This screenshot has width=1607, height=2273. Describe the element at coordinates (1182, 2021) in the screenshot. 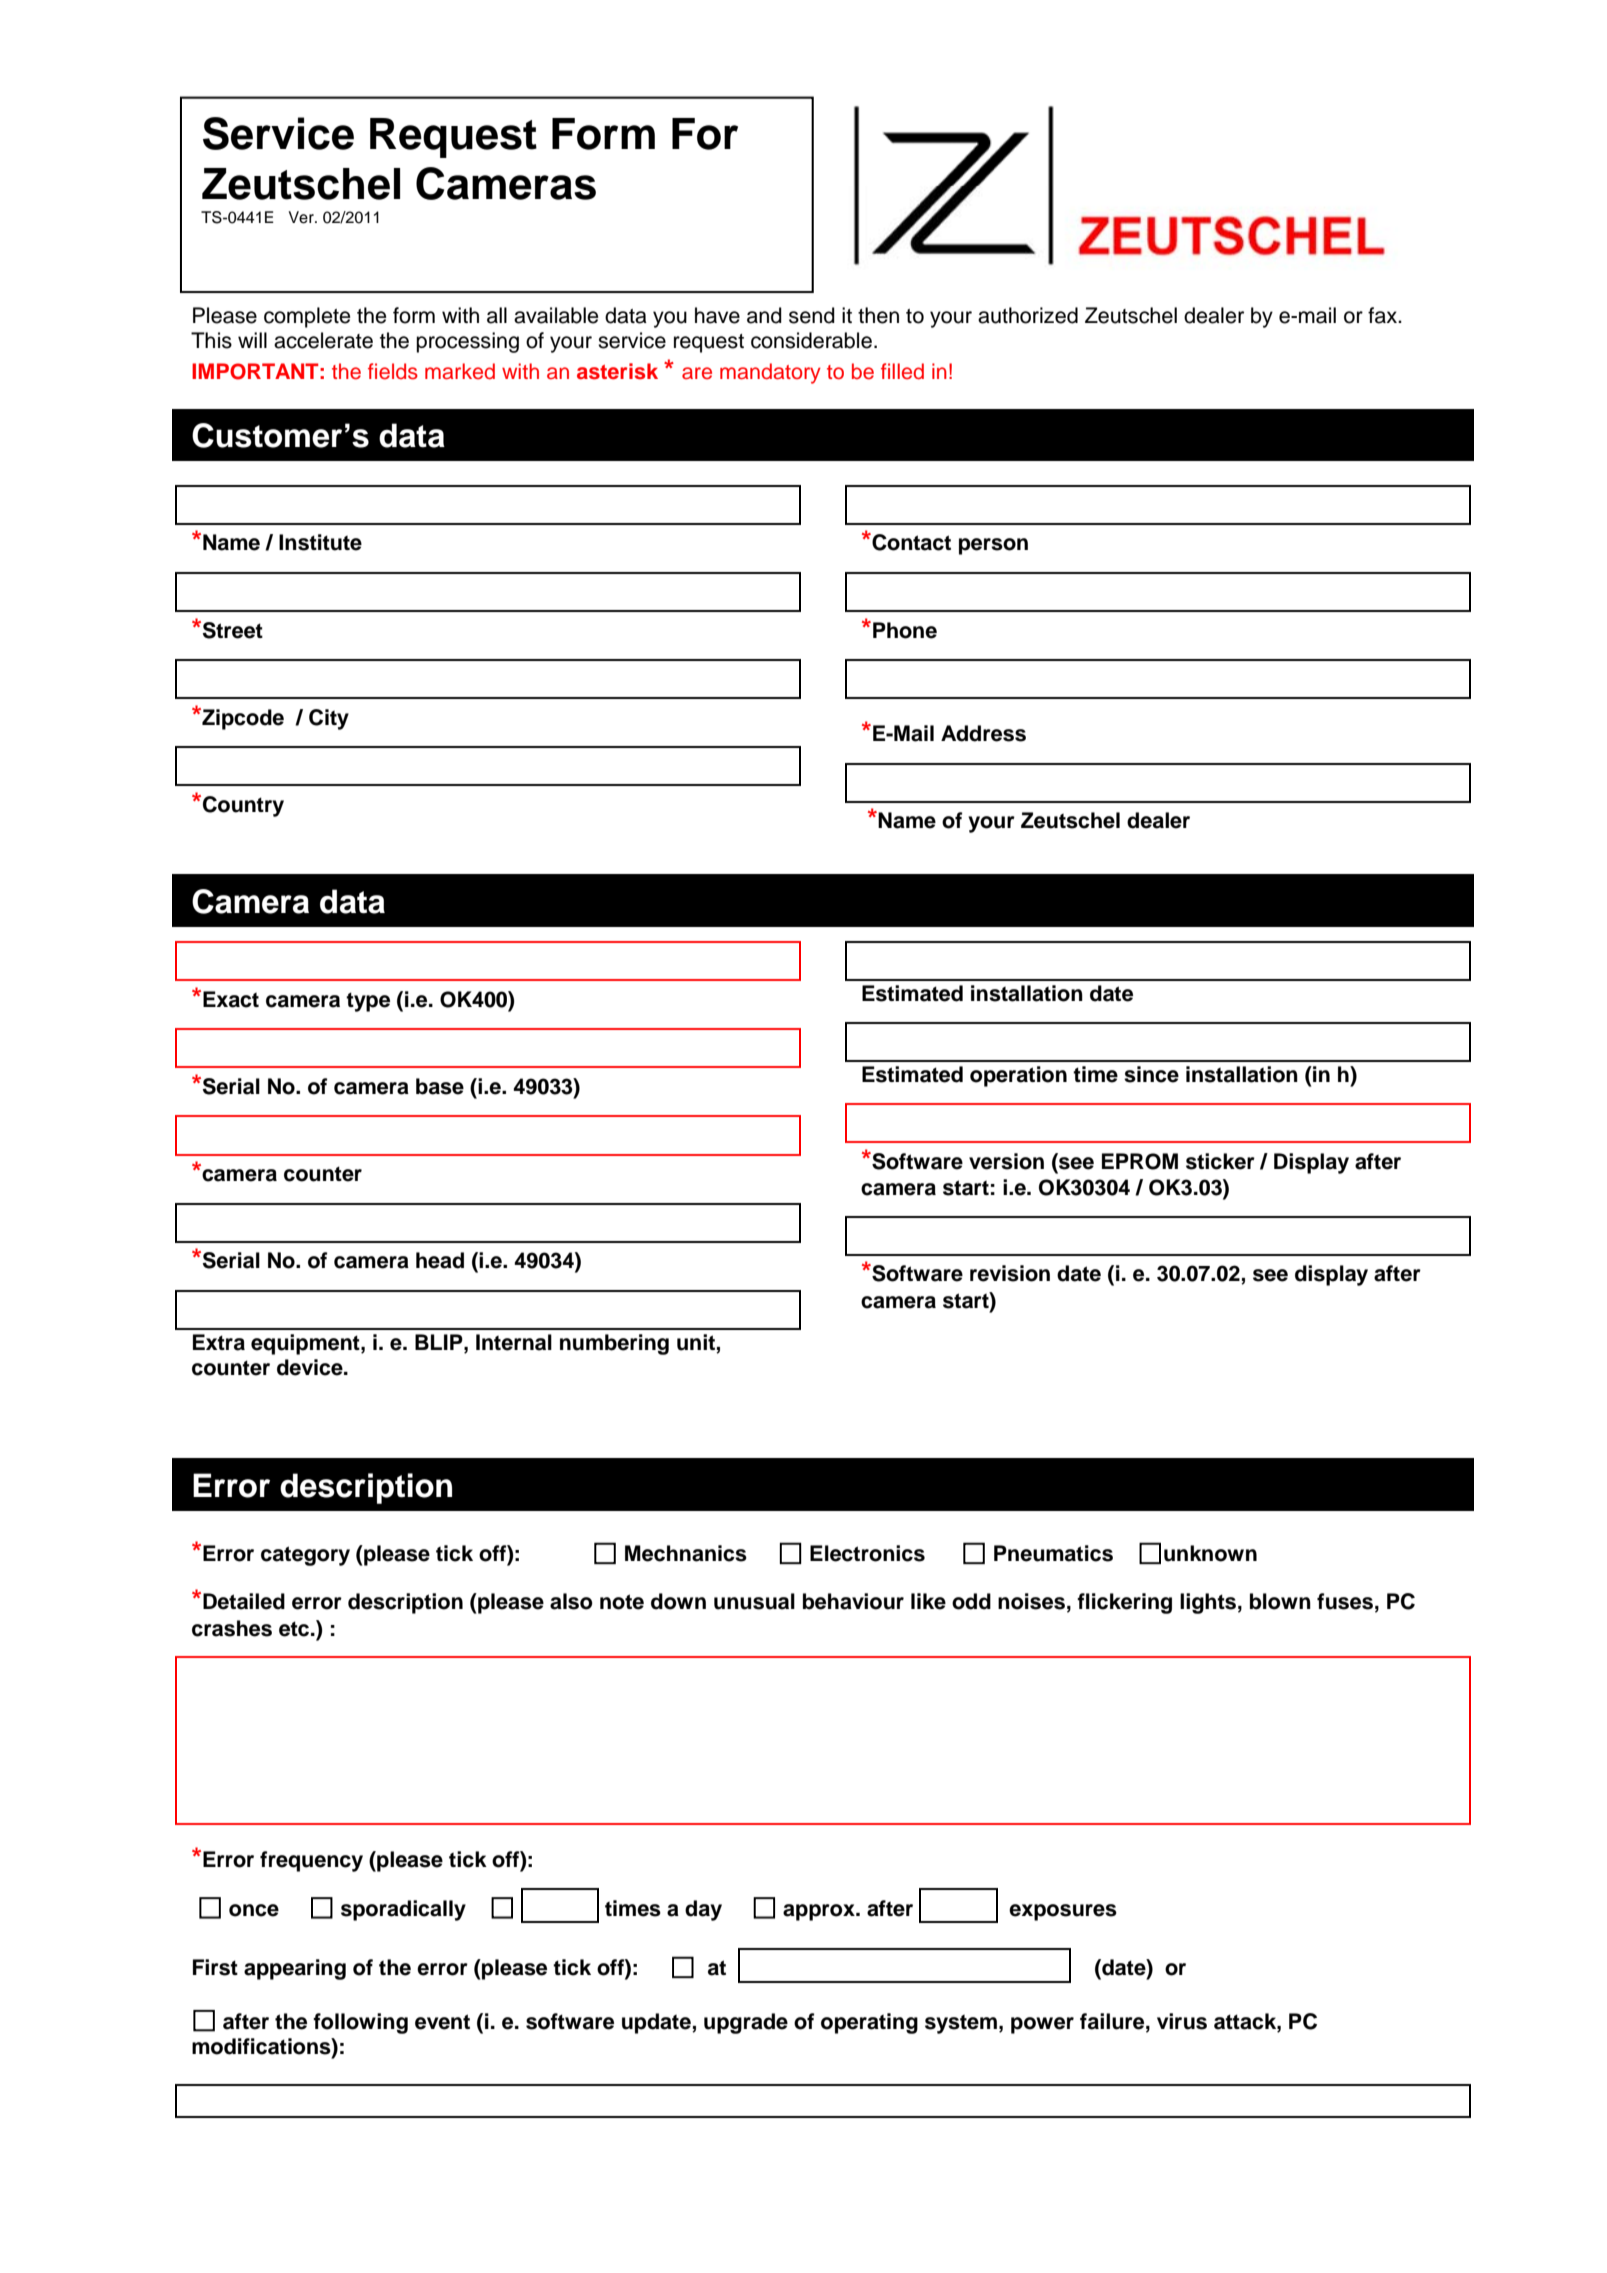

I see `virus` at that location.
